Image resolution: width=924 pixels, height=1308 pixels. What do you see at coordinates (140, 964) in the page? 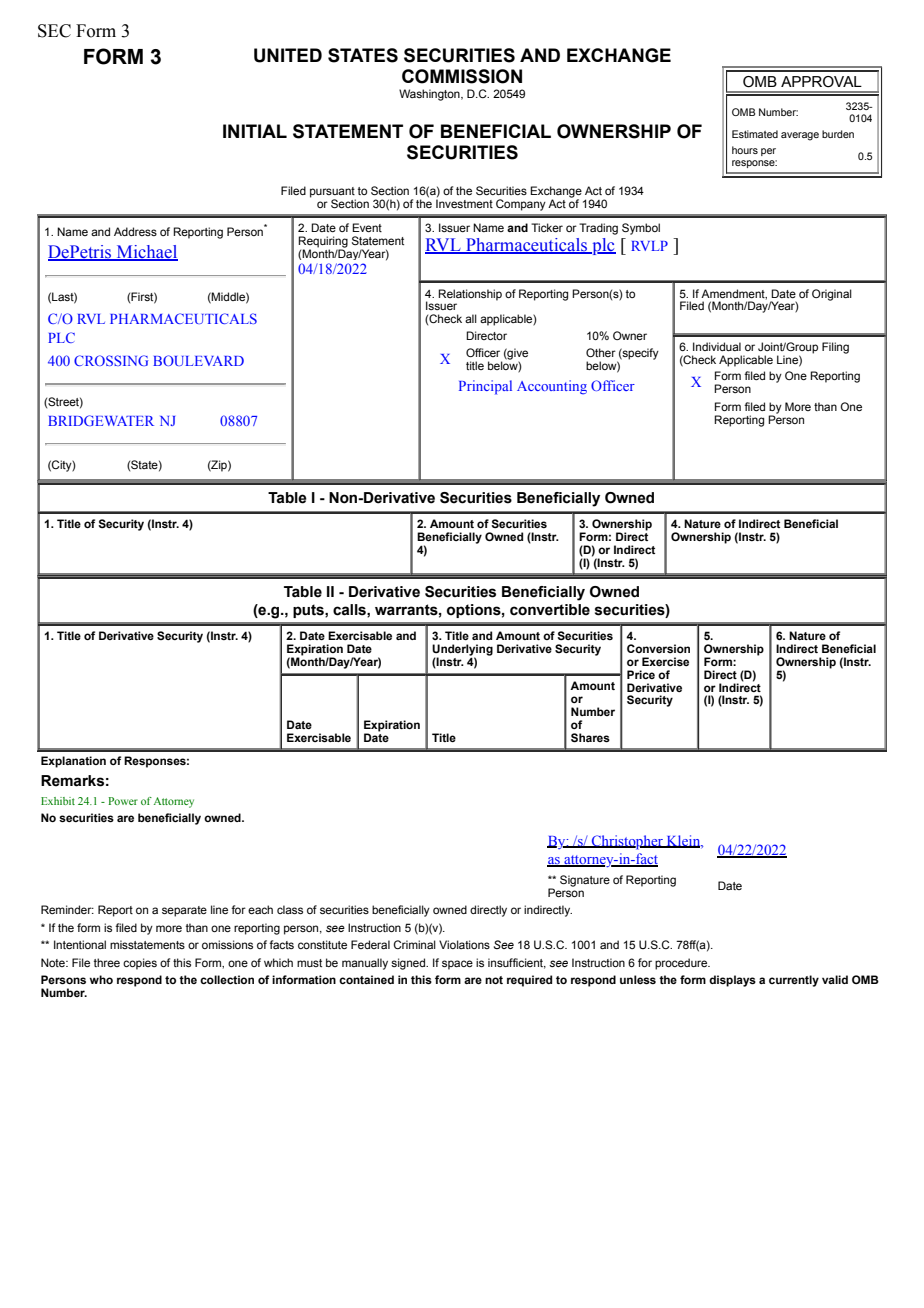
I see `copies` at bounding box center [140, 964].
